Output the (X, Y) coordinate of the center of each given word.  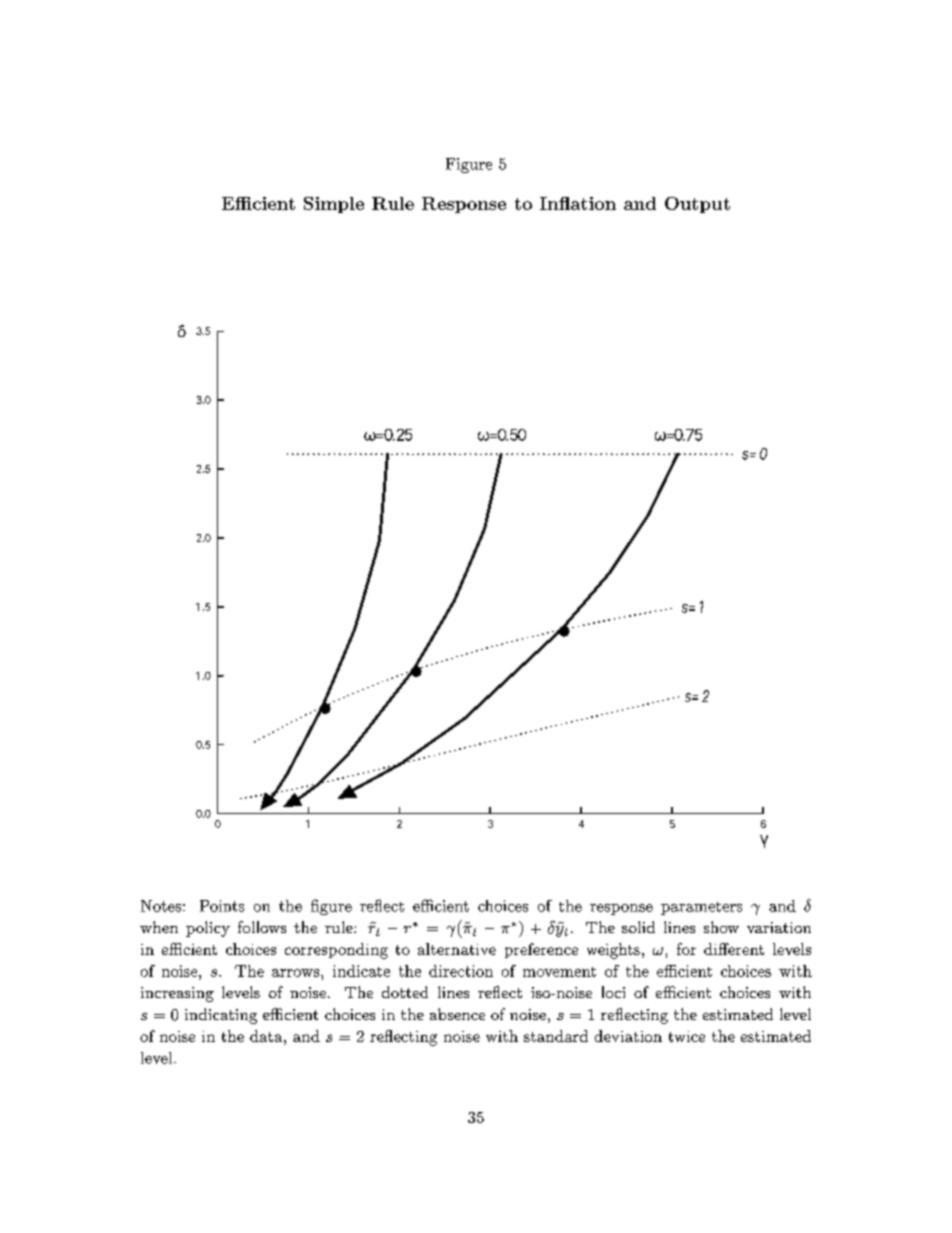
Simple (334, 205)
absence (457, 1014)
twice (687, 1036)
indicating (221, 1016)
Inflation (578, 203)
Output (697, 205)
